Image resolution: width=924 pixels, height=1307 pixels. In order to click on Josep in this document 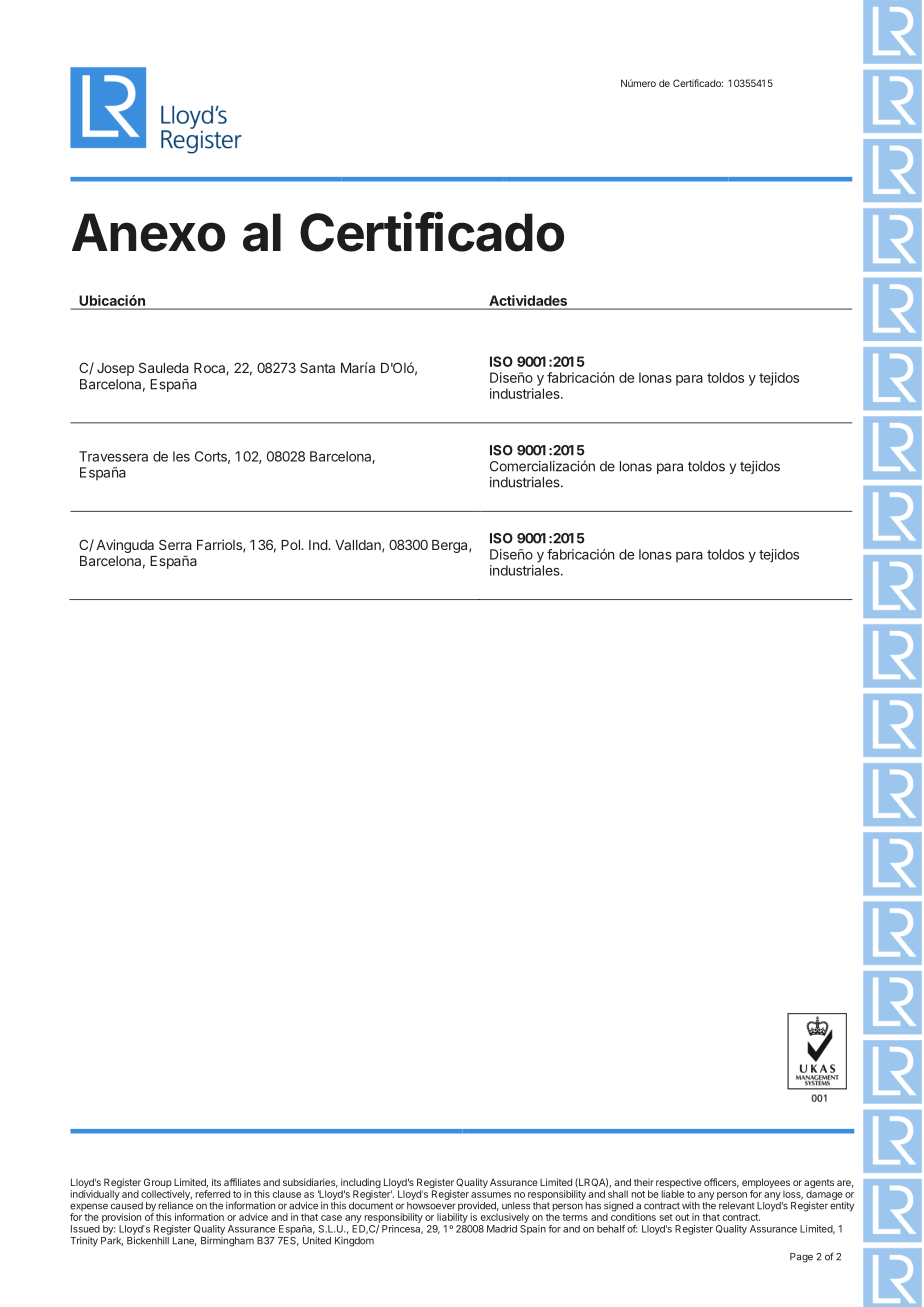, I will do `click(115, 369)`.
